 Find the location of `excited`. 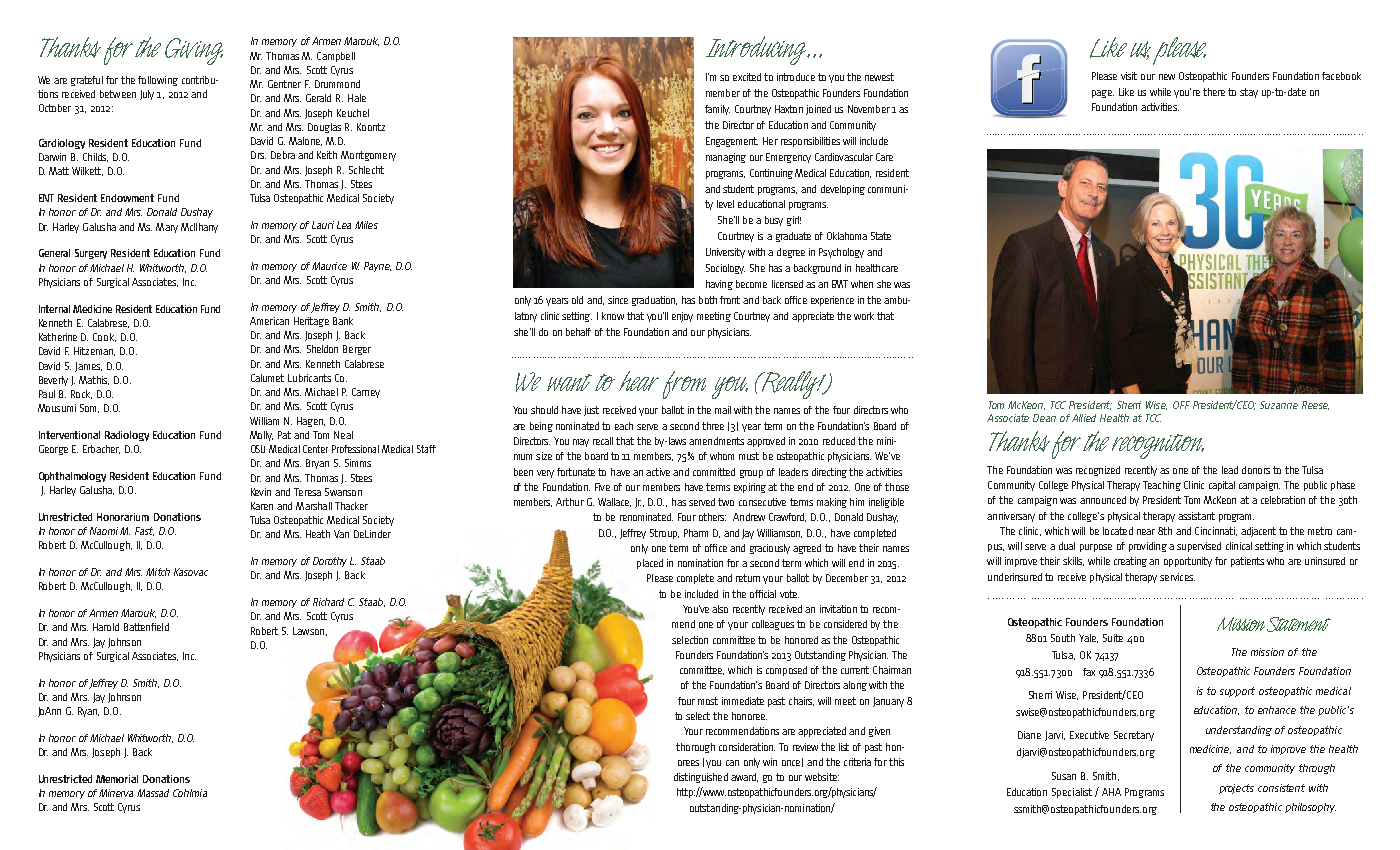

excited is located at coordinates (747, 77).
